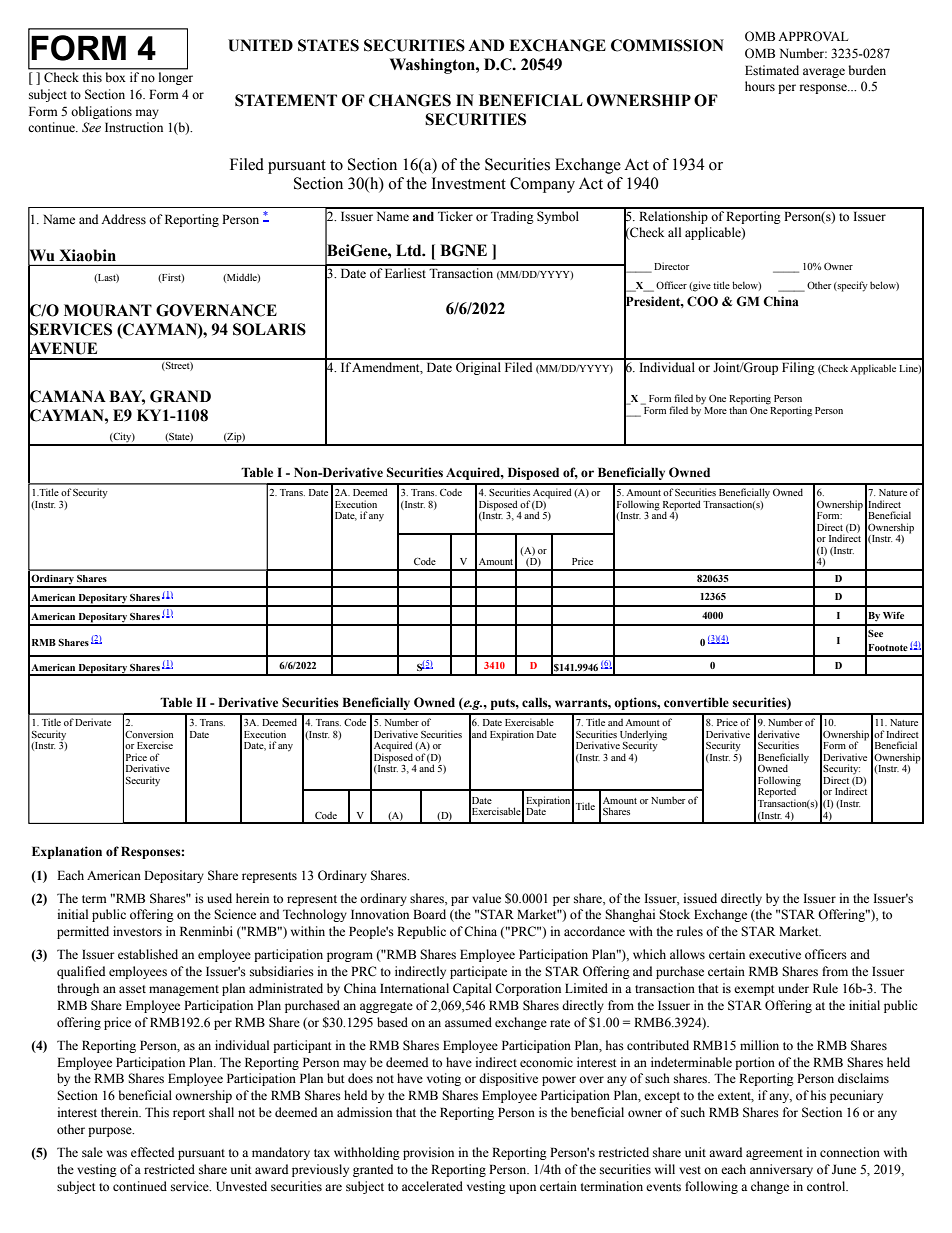  I want to click on participate, so click(478, 972).
